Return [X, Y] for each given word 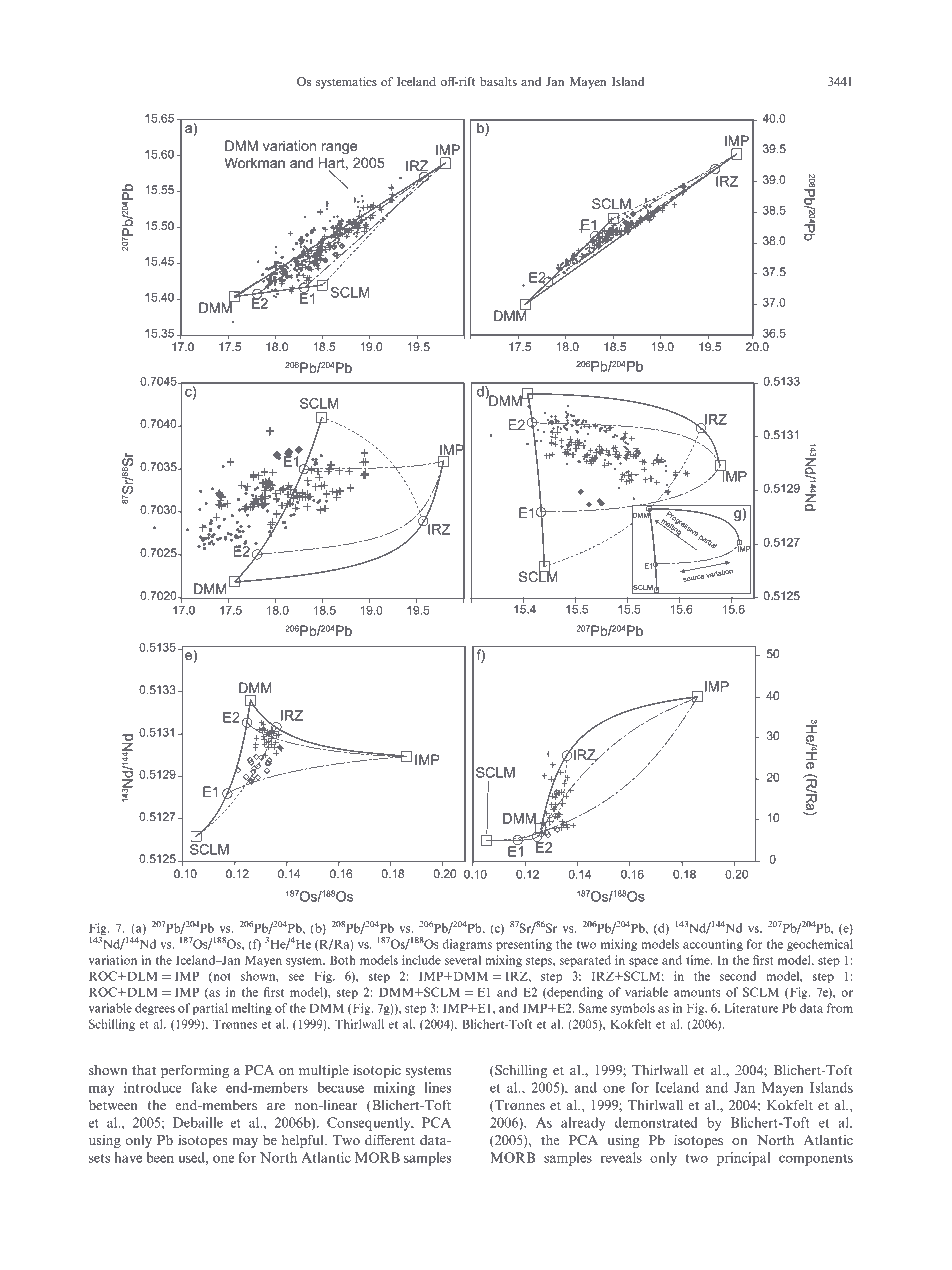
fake [204, 1087]
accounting [713, 945]
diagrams [467, 945]
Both [343, 960]
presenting [524, 945]
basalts [498, 81]
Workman [254, 162]
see [296, 977]
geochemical [820, 945]
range [339, 148]
